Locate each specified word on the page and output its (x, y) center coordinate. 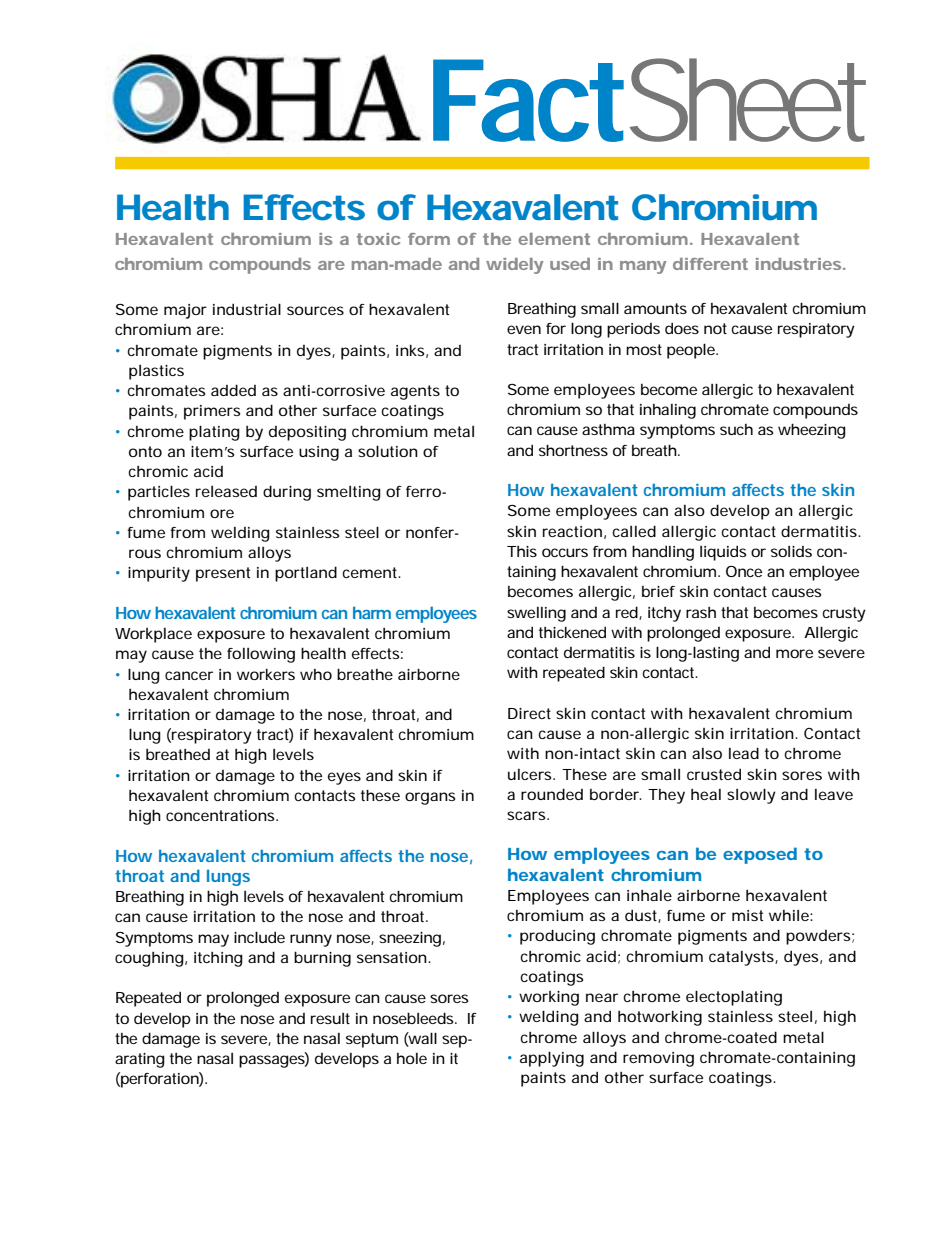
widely (514, 266)
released (226, 491)
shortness (573, 450)
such (736, 429)
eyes (344, 778)
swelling (536, 614)
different (710, 264)
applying (552, 1059)
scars (527, 815)
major (185, 311)
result (330, 1018)
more (794, 653)
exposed (760, 855)
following (261, 655)
